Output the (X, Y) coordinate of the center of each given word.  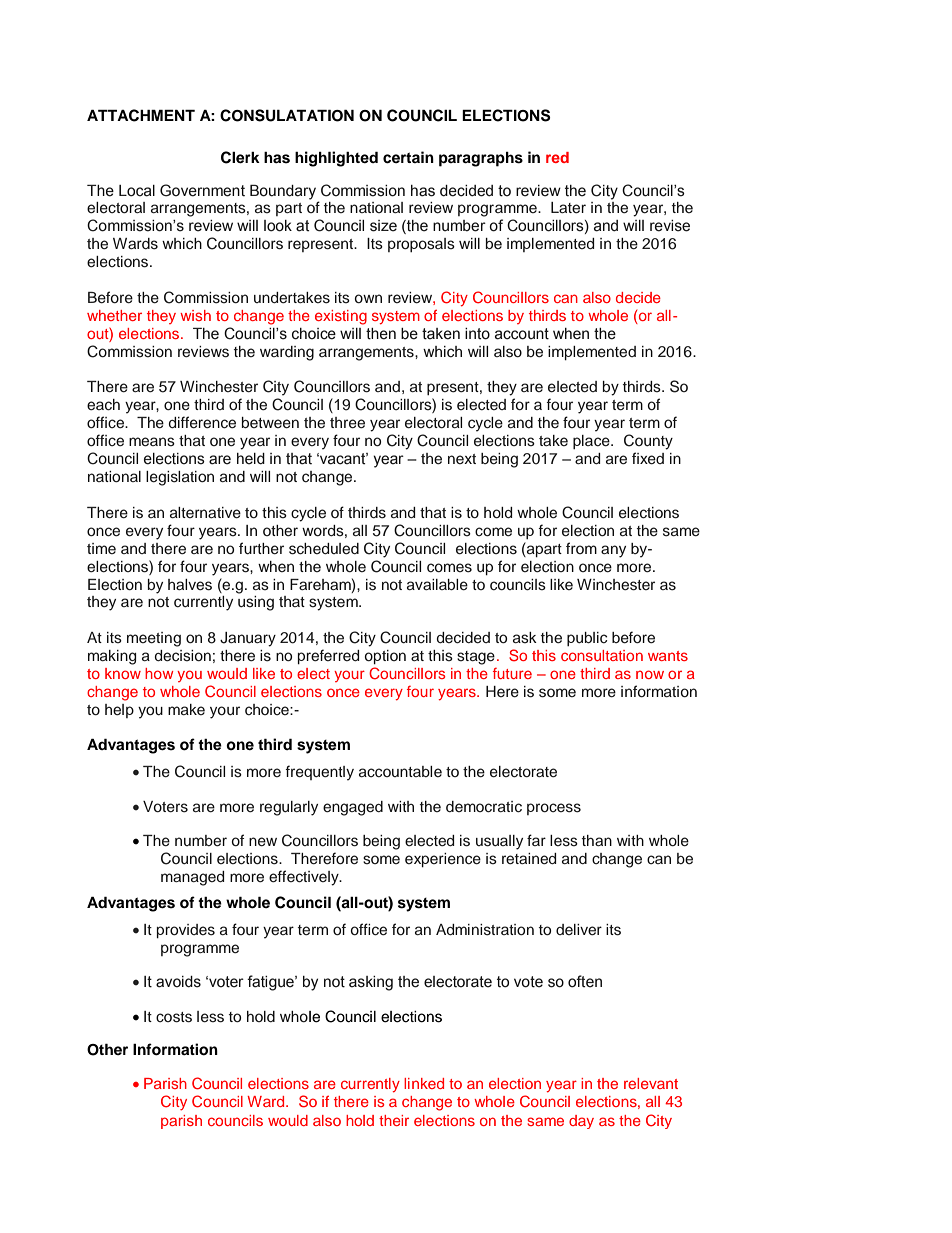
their (394, 1120)
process (554, 809)
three (347, 423)
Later (568, 207)
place (592, 442)
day (581, 1122)
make (186, 709)
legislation (180, 478)
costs (174, 1017)
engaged (353, 808)
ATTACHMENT (141, 115)
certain (408, 157)
